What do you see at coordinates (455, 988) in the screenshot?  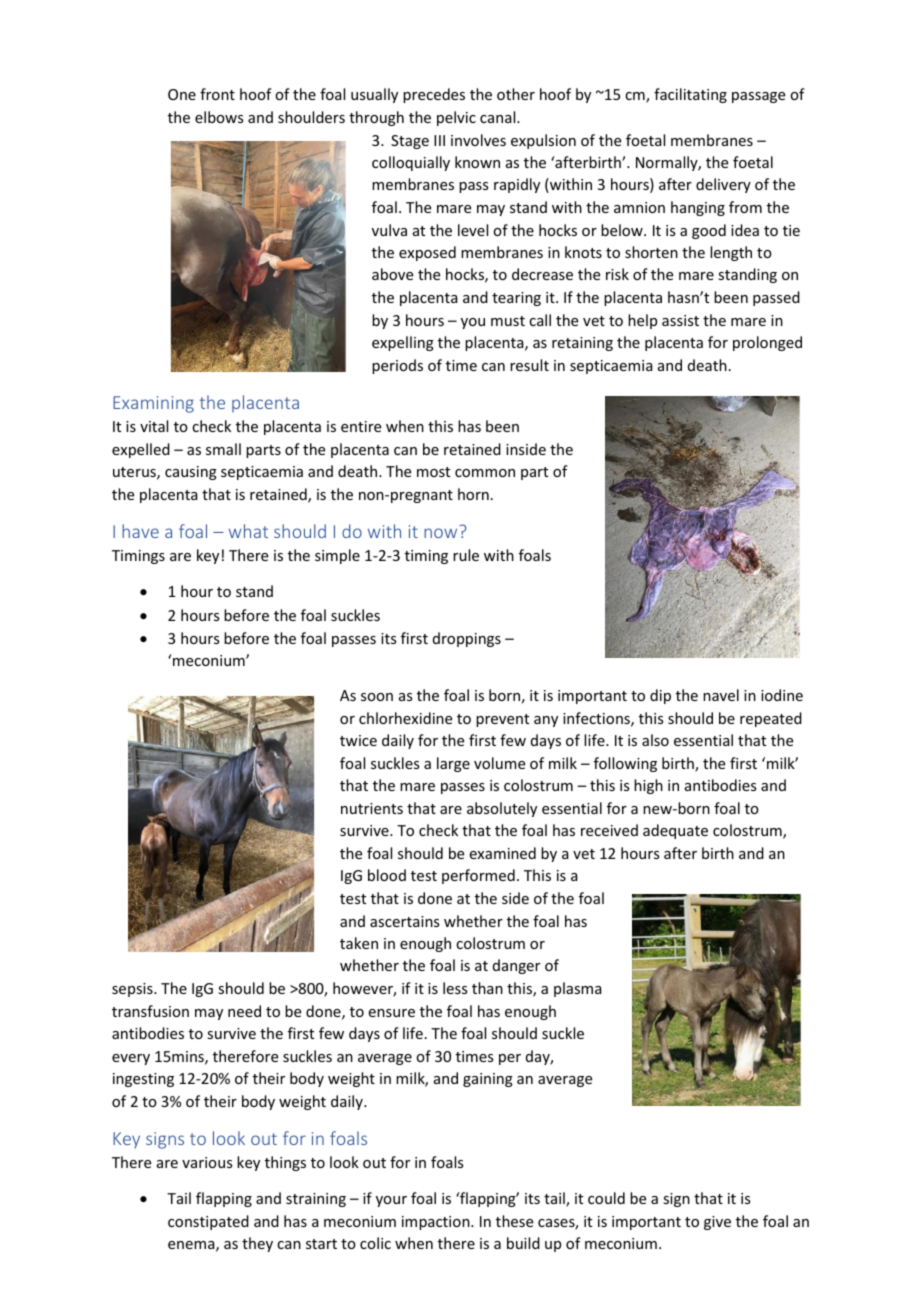 I see `less` at bounding box center [455, 988].
